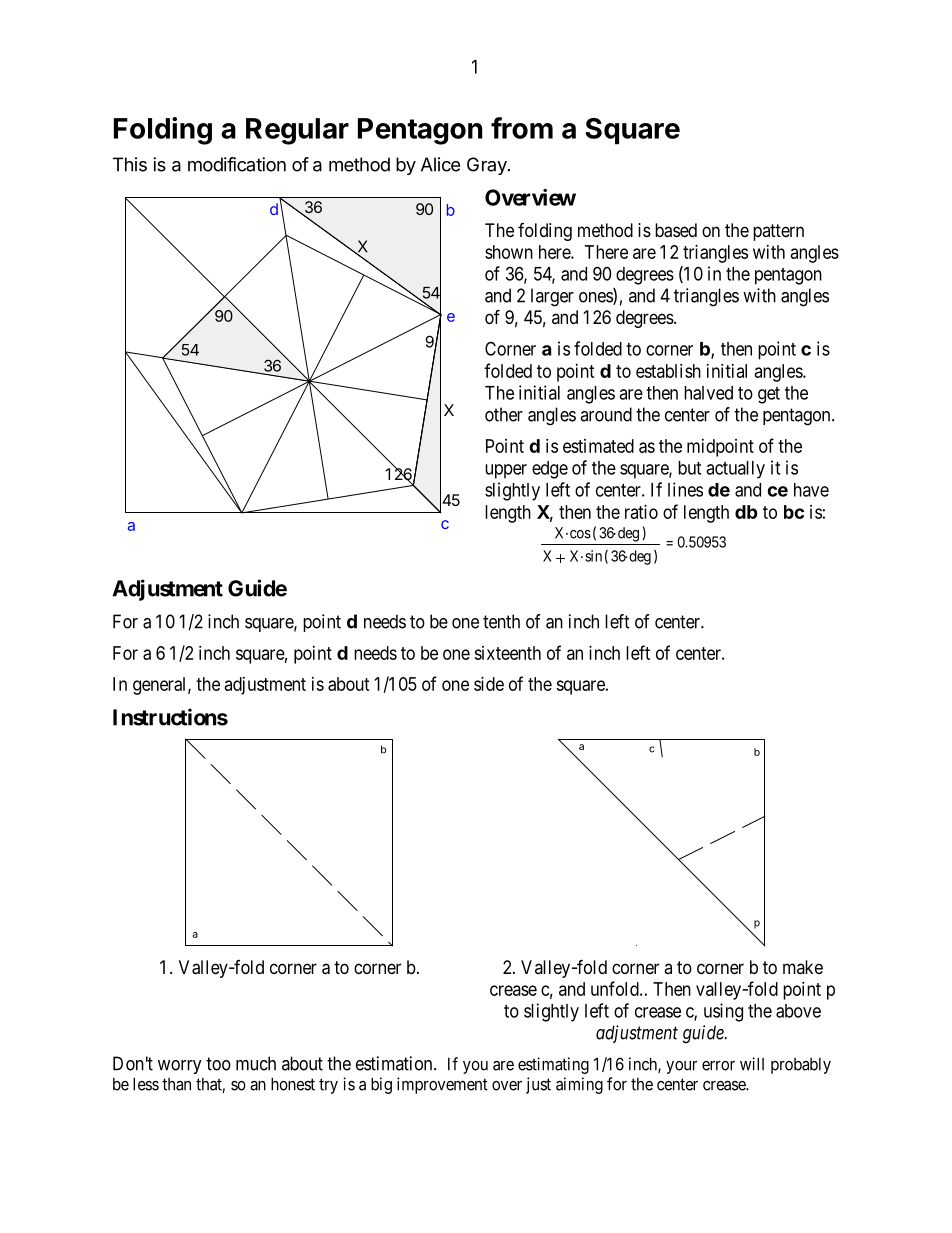 This screenshot has height=1233, width=952. Describe the element at coordinates (489, 684) in the screenshot. I see `side` at that location.
